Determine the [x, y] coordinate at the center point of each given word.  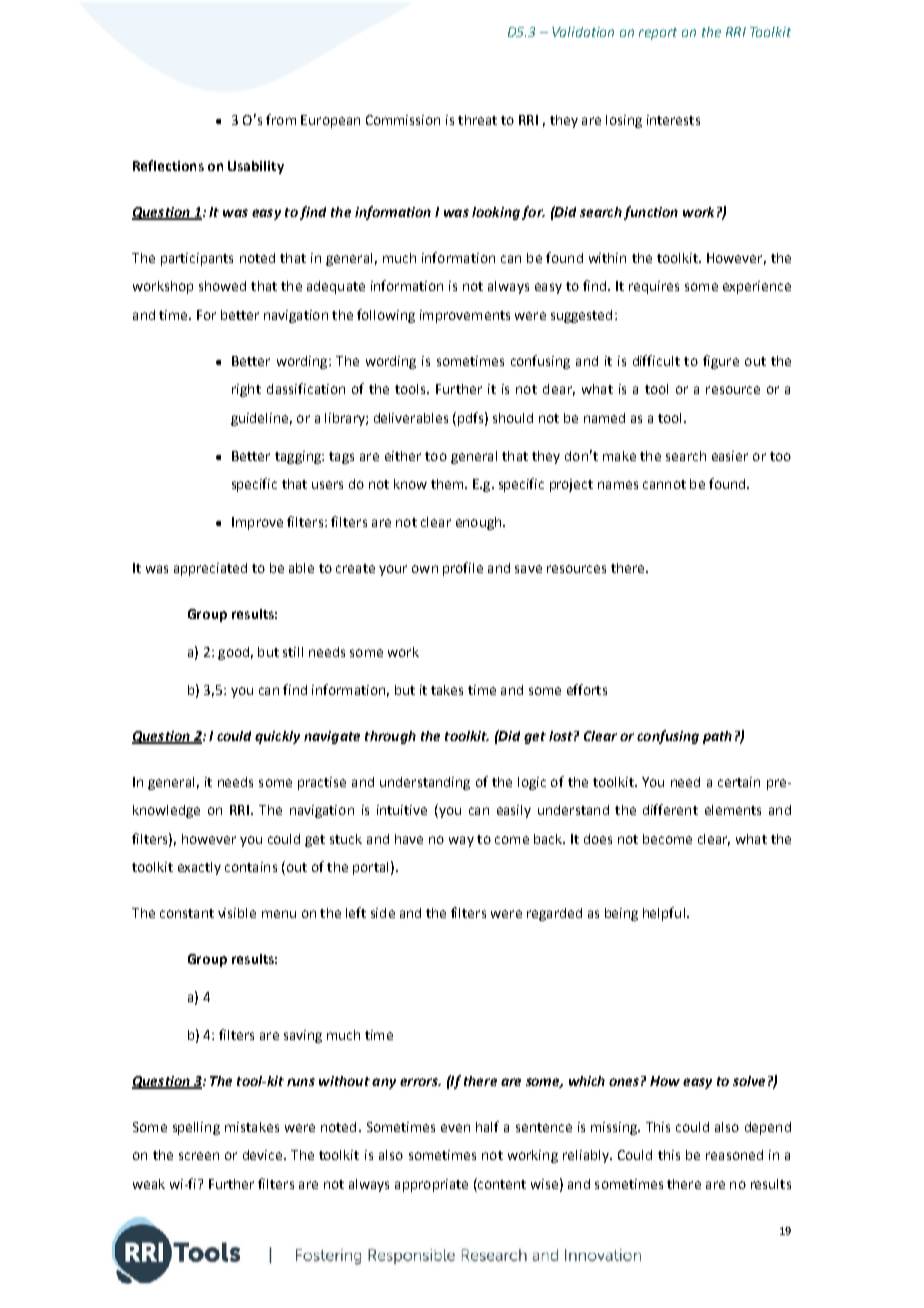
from [281, 119]
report [658, 34]
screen [199, 1156]
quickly [277, 737]
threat [477, 120]
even [455, 1128]
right [246, 390]
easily [514, 811]
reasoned [734, 1155]
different [670, 809]
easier [730, 456]
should [513, 418]
